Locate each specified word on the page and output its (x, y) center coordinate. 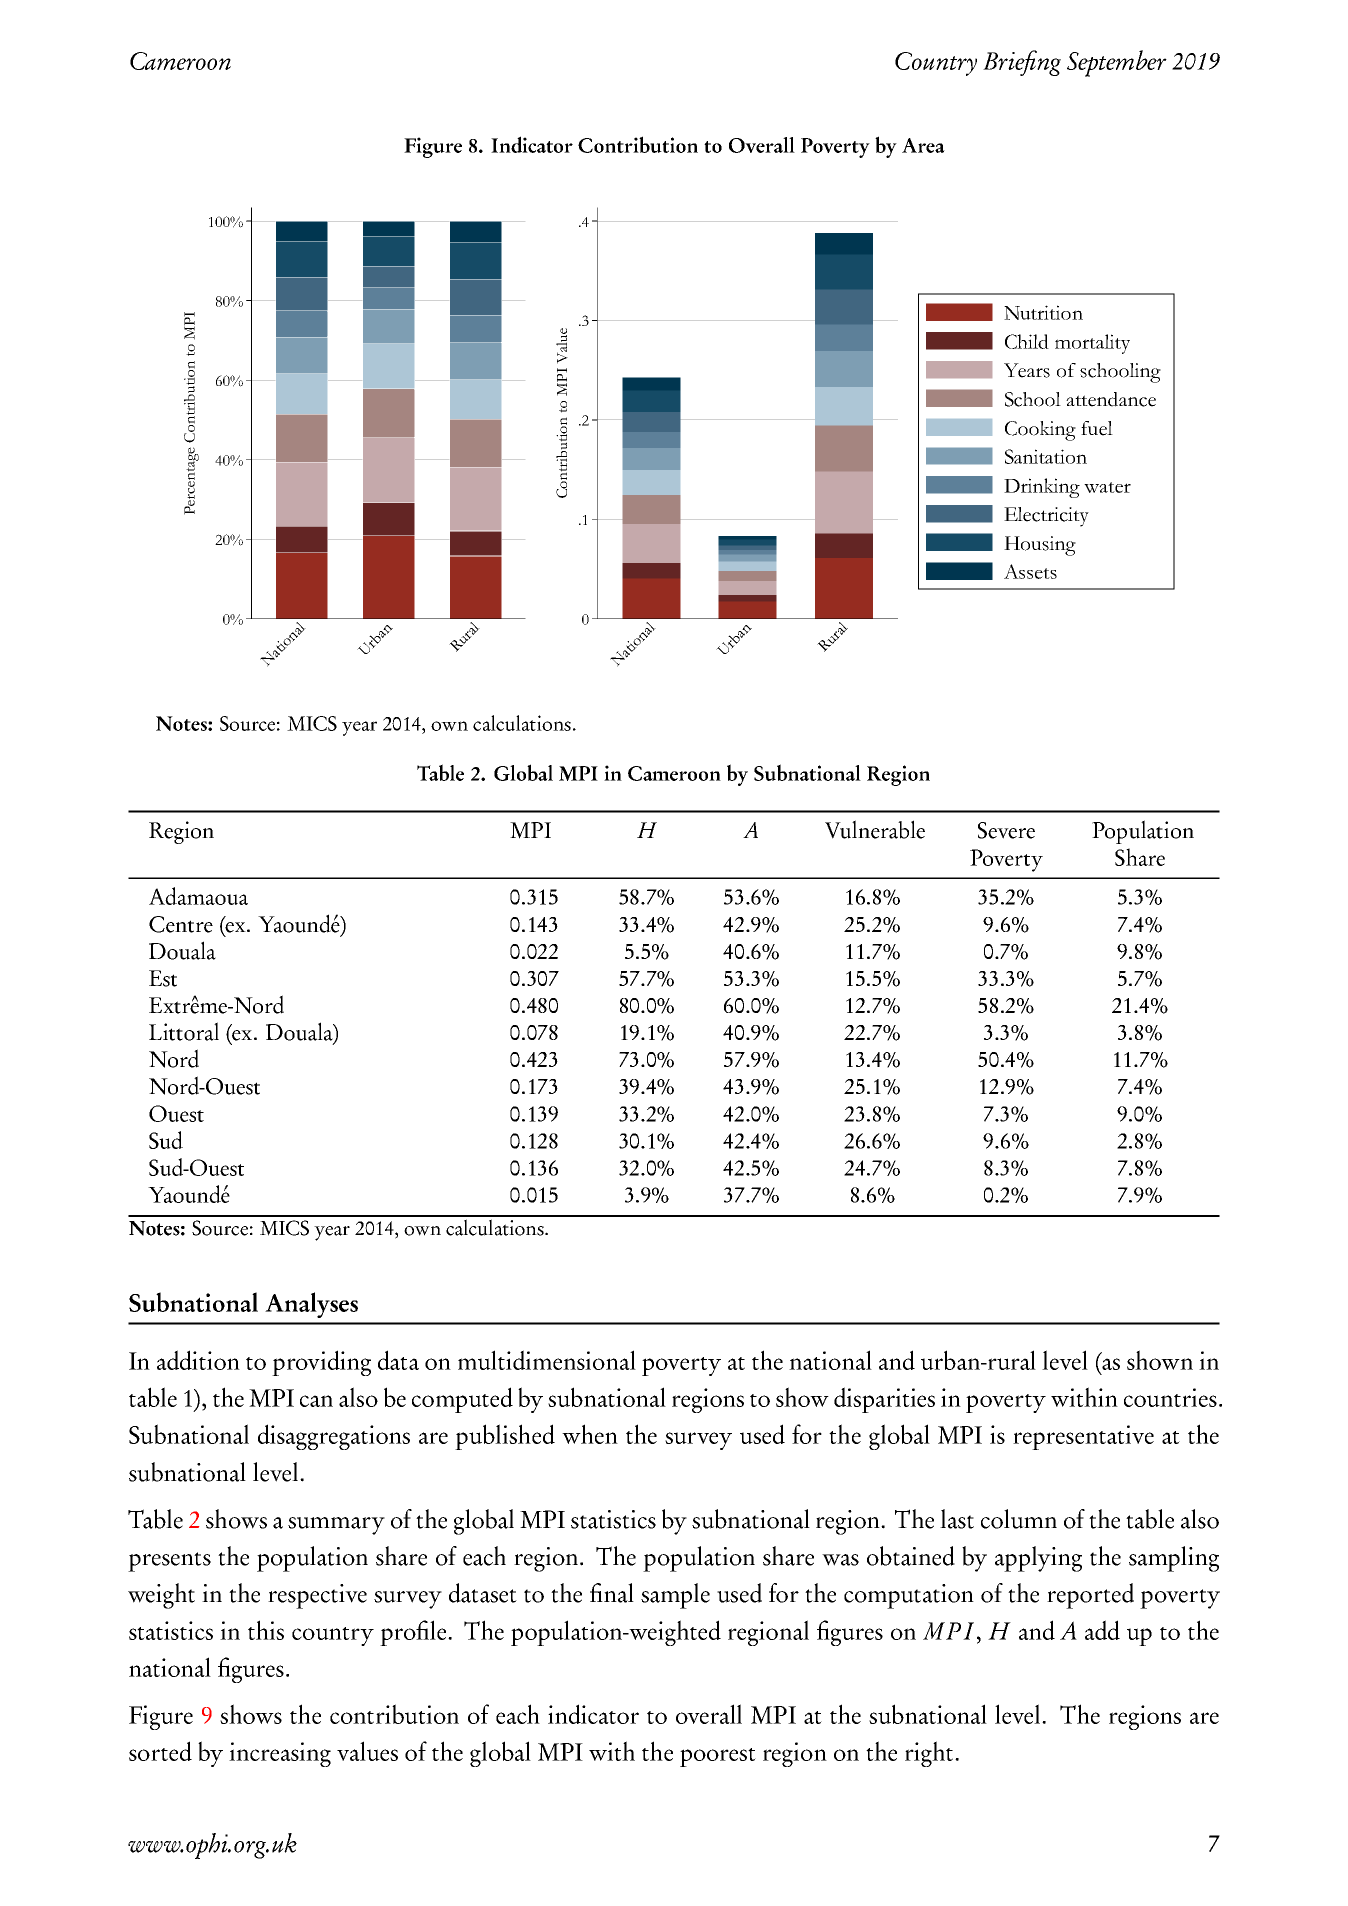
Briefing (1022, 63)
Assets (1030, 571)
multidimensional (547, 1360)
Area (923, 145)
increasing (280, 1754)
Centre (181, 924)
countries (1170, 1397)
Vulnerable (875, 829)
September (1117, 63)
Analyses (311, 1305)
